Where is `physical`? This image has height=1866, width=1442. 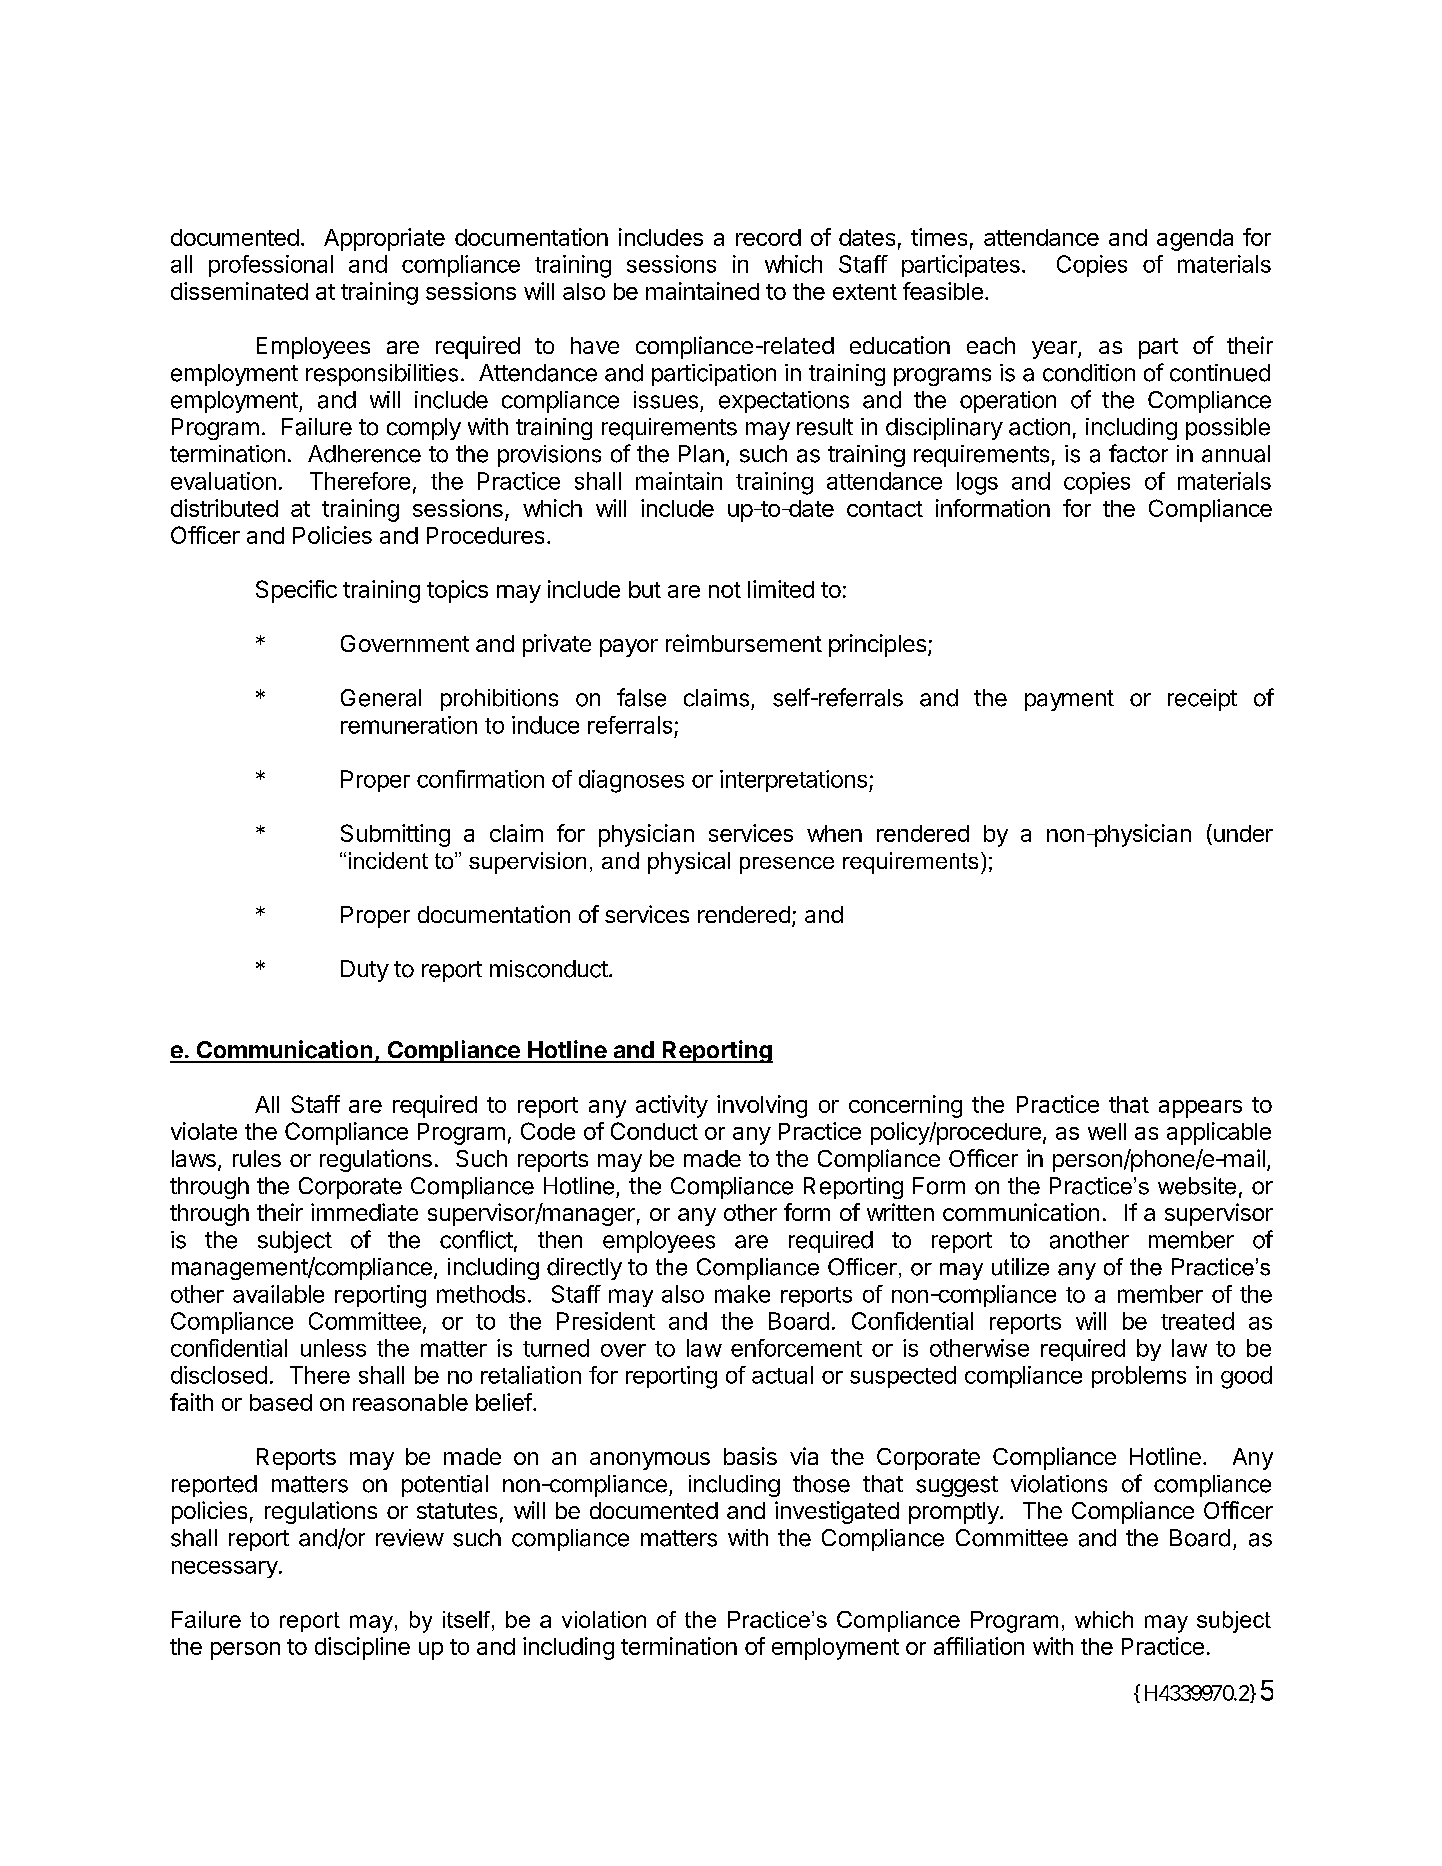
physical is located at coordinates (689, 863).
